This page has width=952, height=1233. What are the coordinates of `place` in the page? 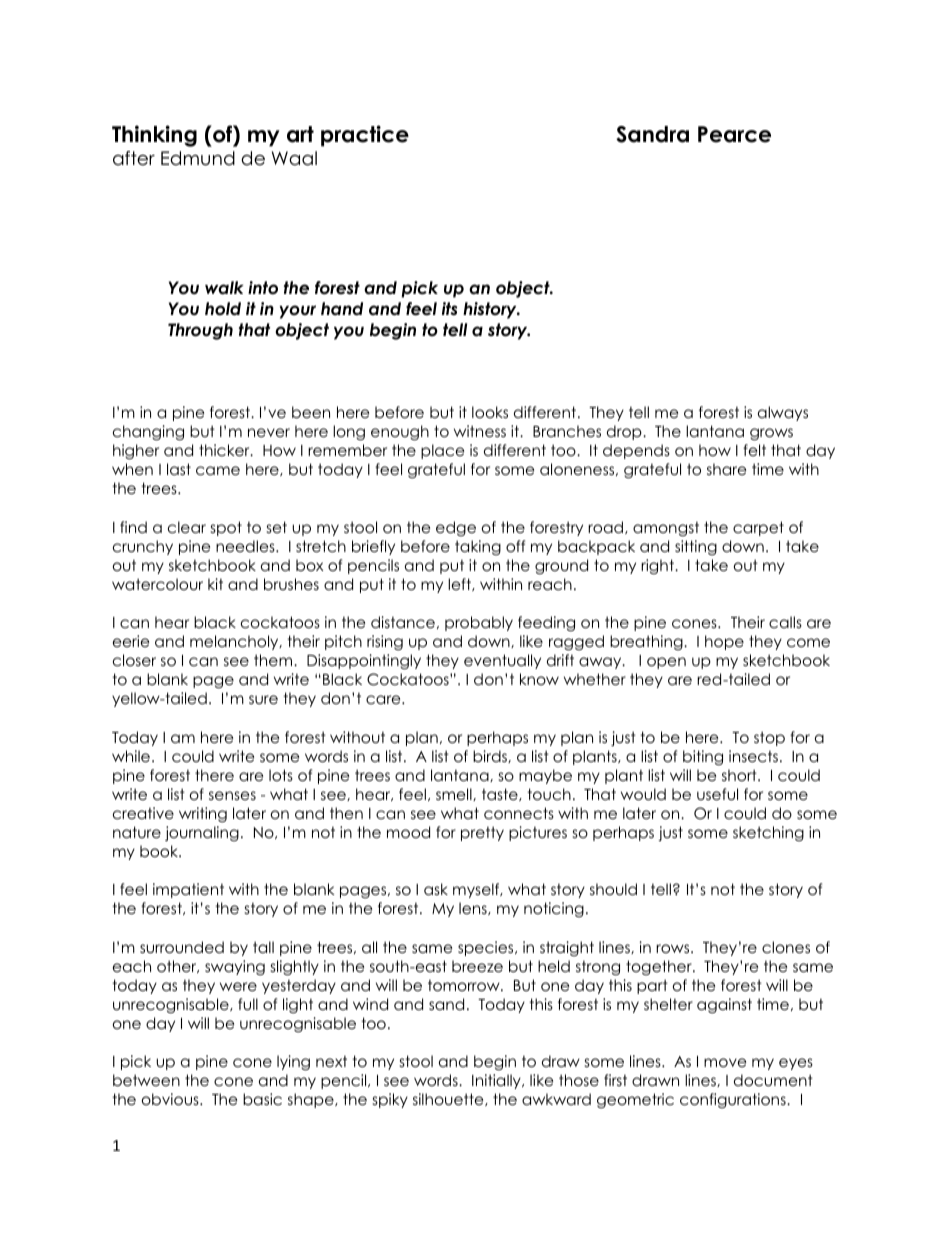 It's located at (443, 451).
